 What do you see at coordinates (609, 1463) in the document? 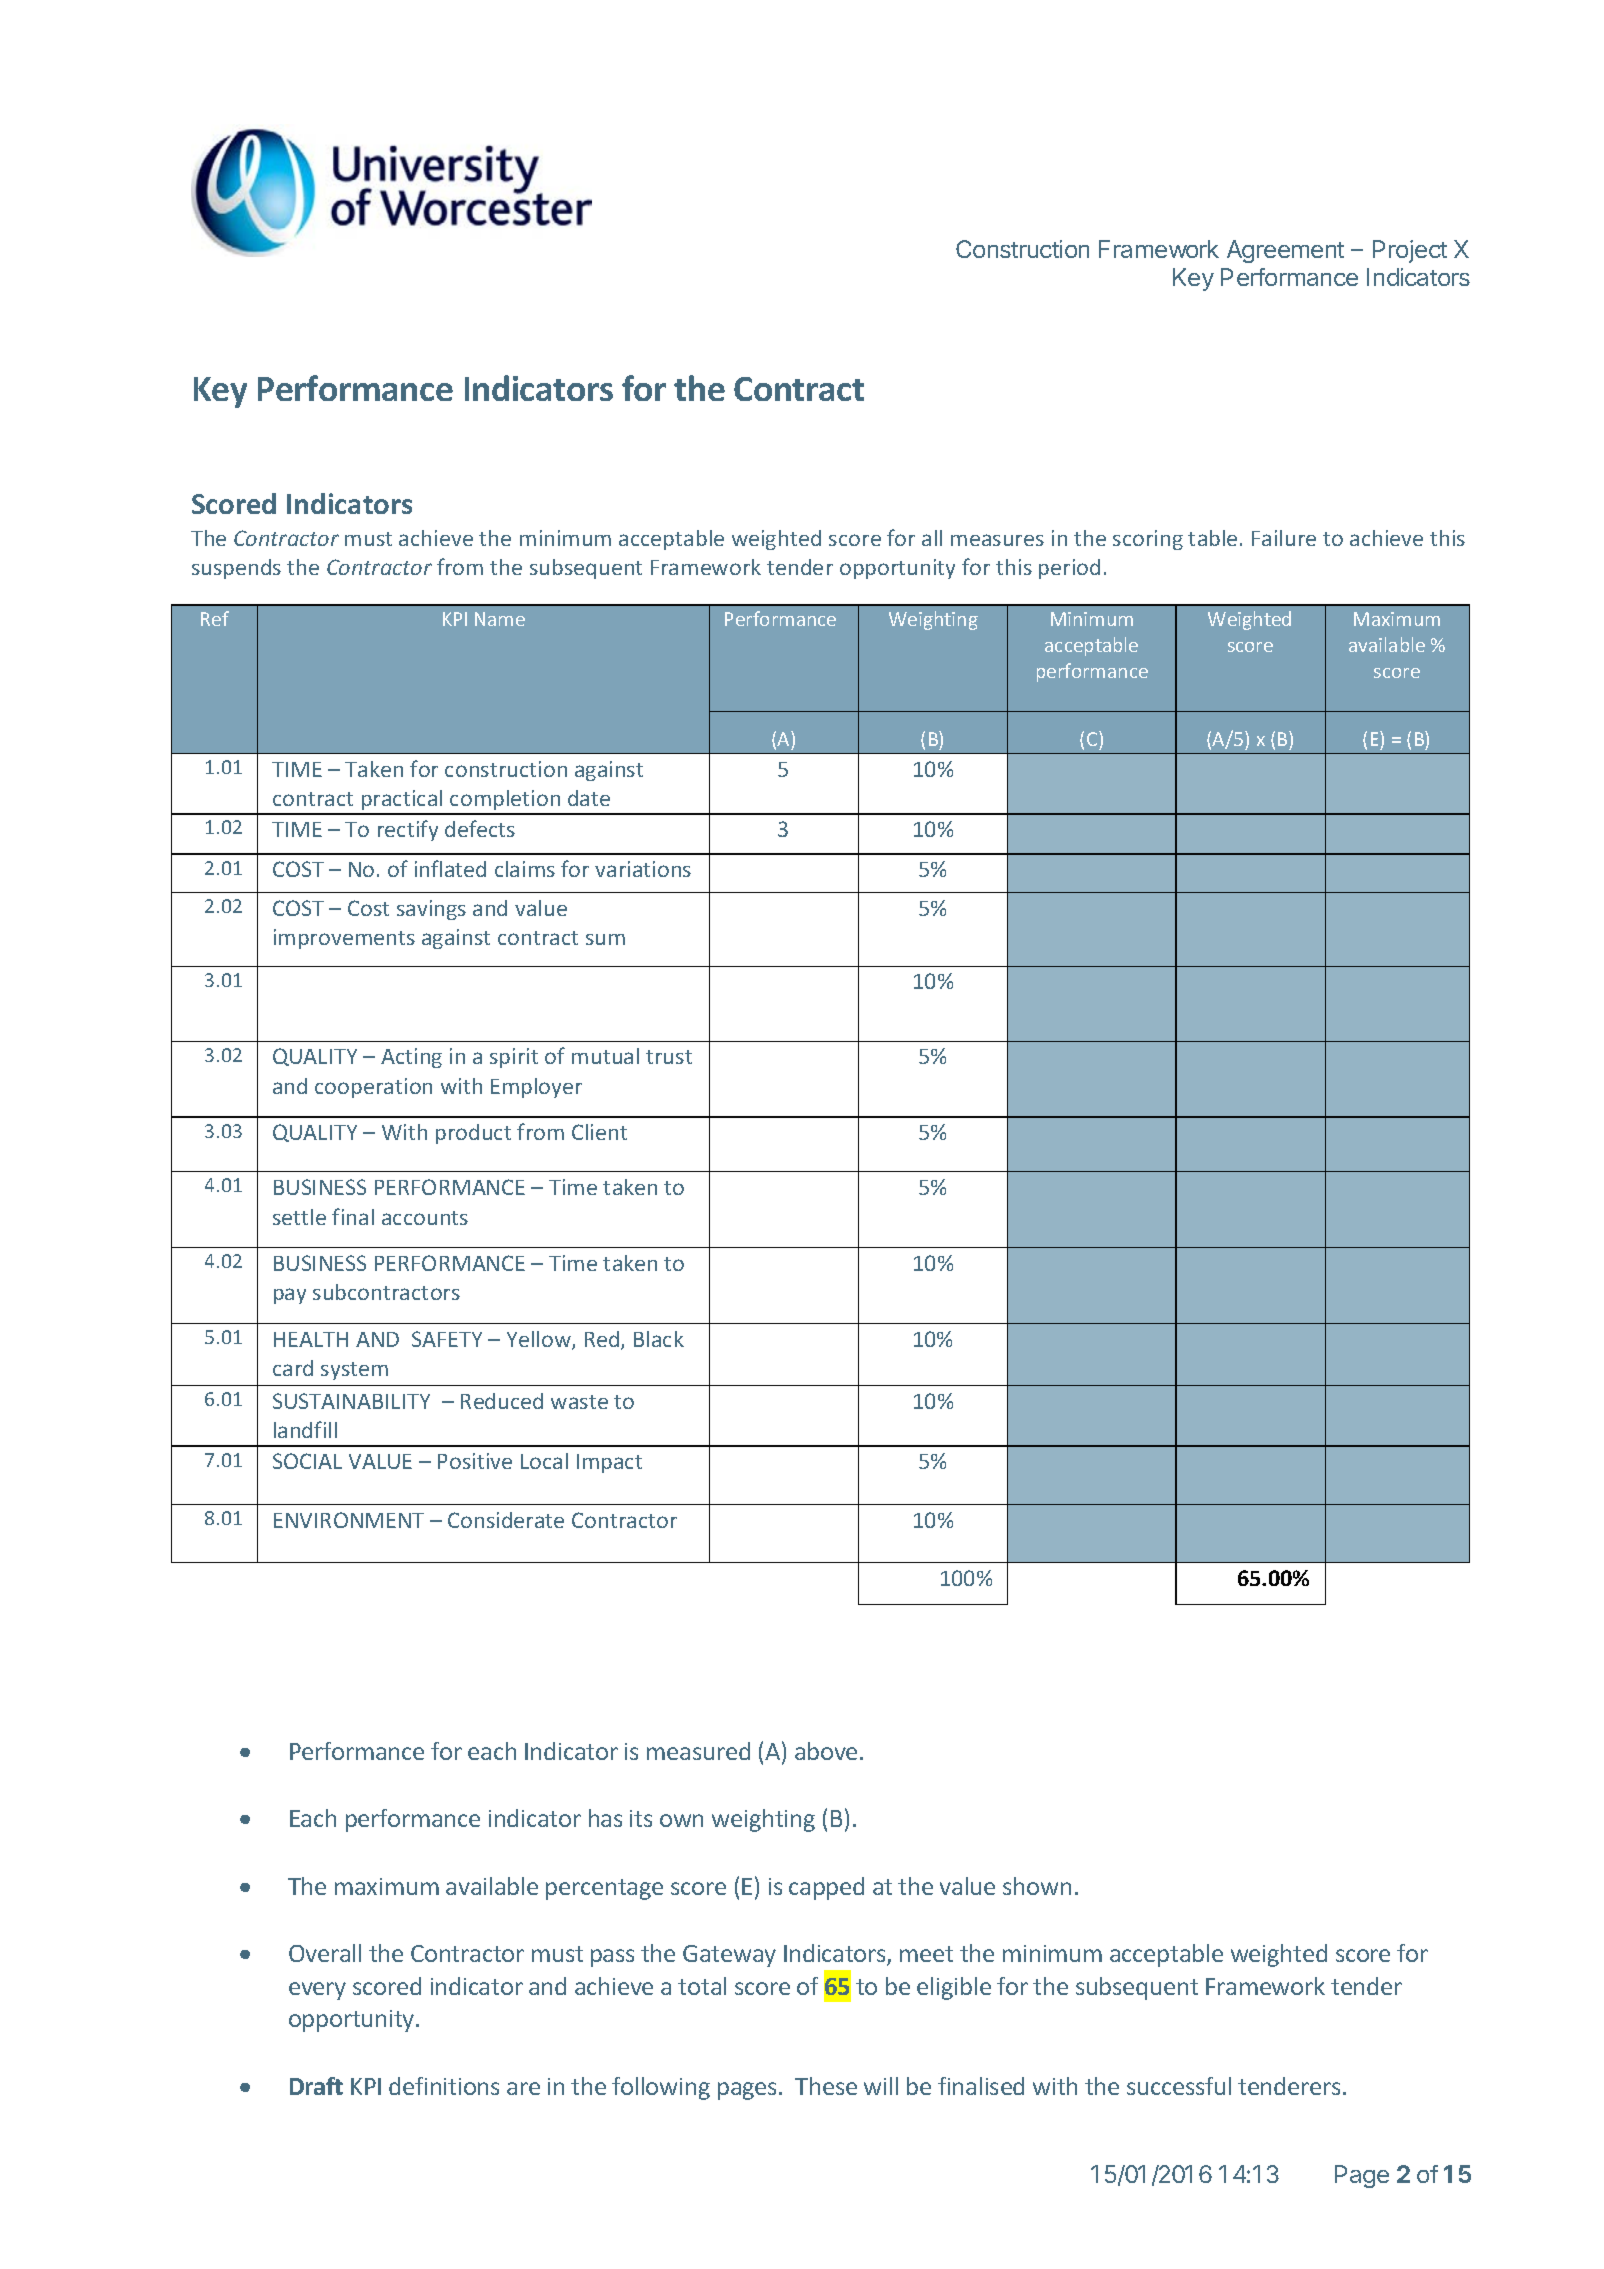
I see `Impact` at bounding box center [609, 1463].
